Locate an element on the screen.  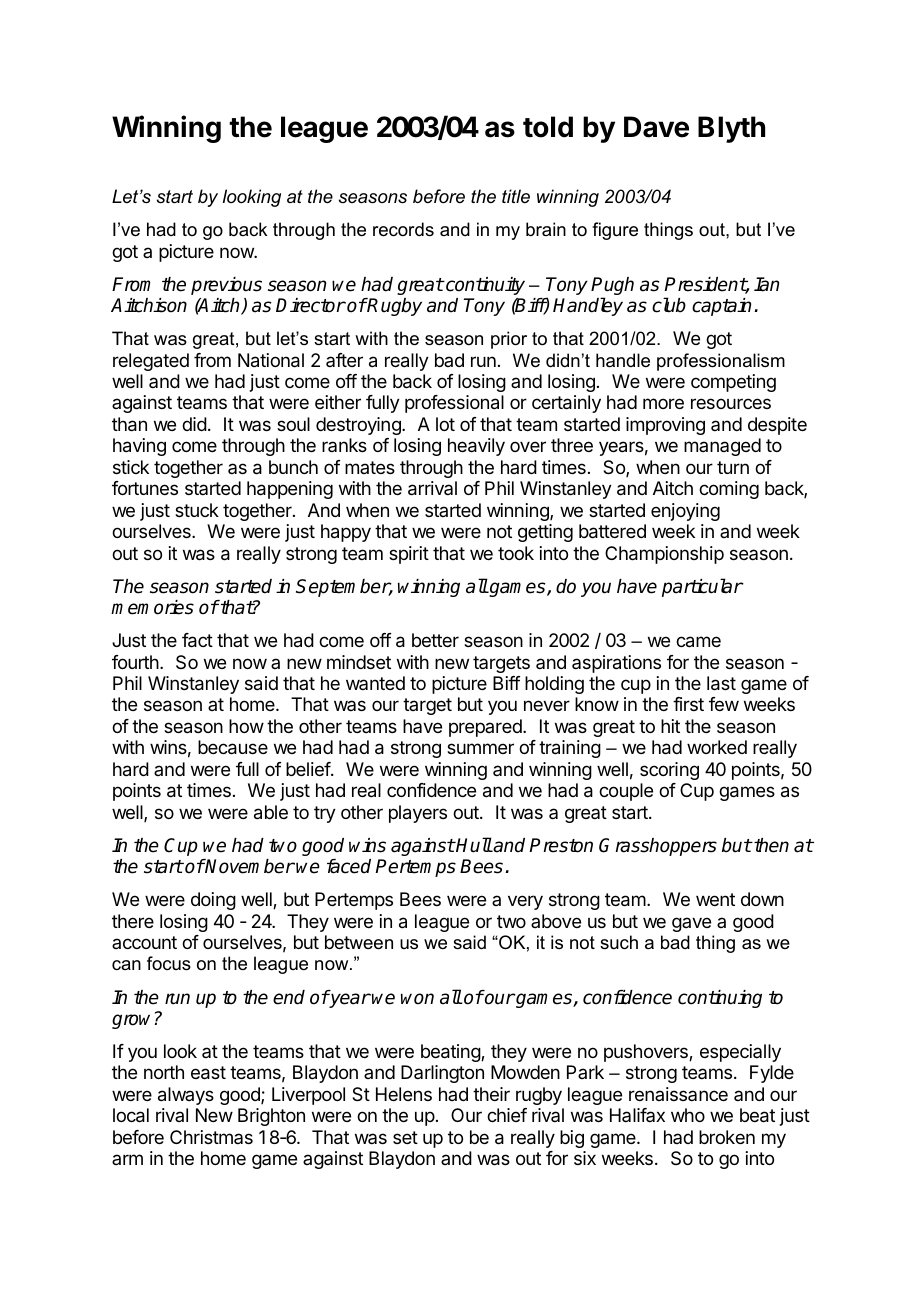
chief is located at coordinates (507, 1115).
